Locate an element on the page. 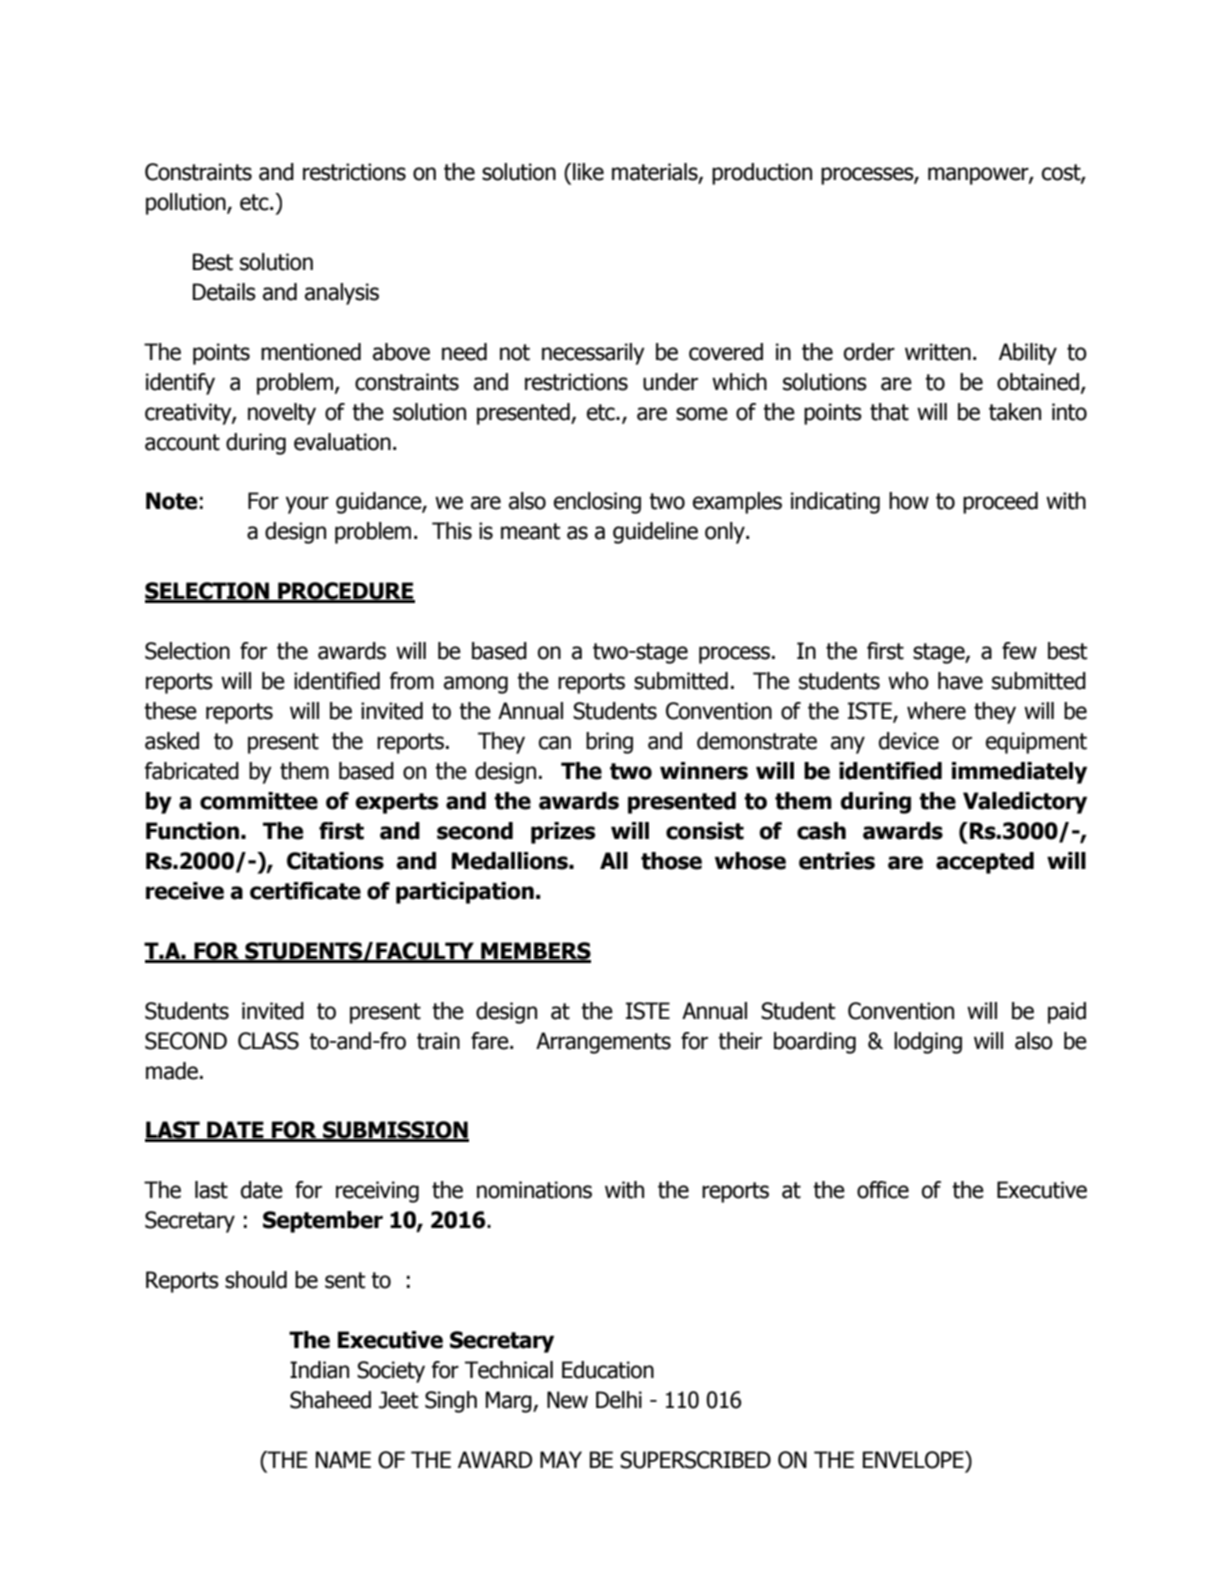 This page has height=1594, width=1232. pollution is located at coordinates (187, 204).
